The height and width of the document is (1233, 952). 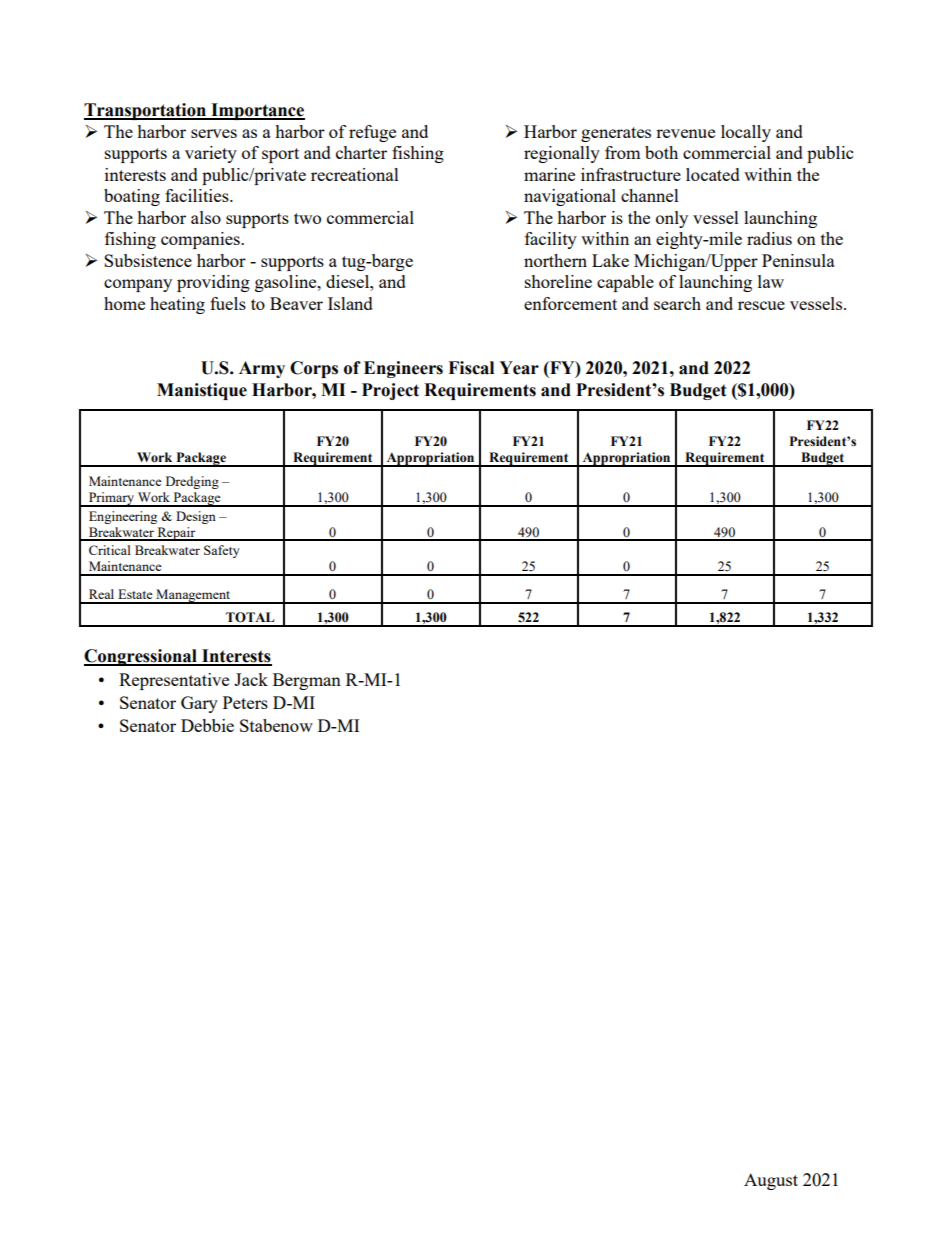 What do you see at coordinates (174, 681) in the document?
I see `Representative` at bounding box center [174, 681].
